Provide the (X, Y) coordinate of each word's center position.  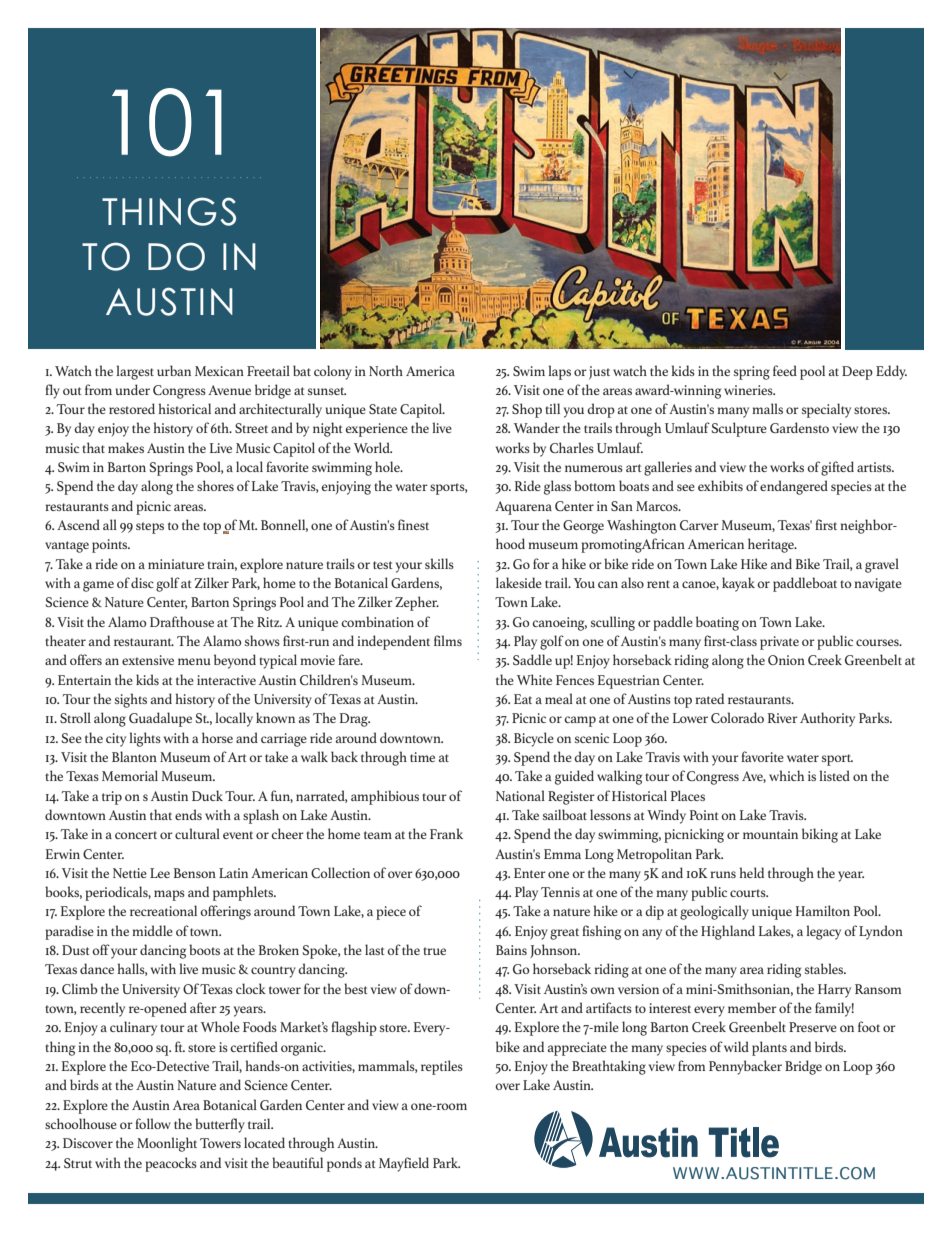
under (132, 389)
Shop (527, 410)
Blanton (134, 756)
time (422, 757)
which (786, 775)
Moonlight (167, 1144)
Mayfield (404, 1164)
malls (767, 408)
